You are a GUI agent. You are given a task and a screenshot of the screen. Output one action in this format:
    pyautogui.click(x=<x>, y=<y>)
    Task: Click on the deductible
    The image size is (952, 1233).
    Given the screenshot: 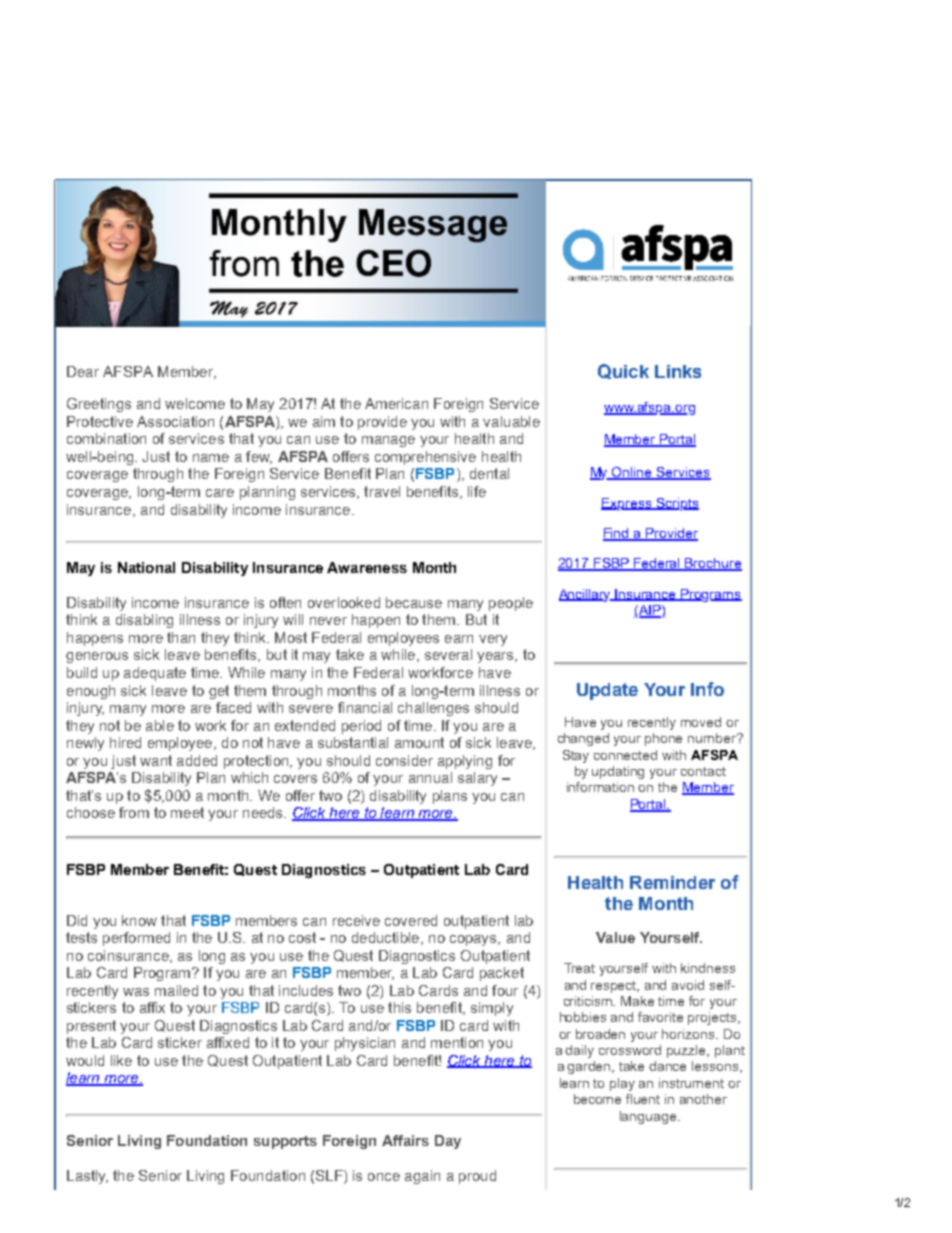 What is the action you would take?
    pyautogui.click(x=387, y=938)
